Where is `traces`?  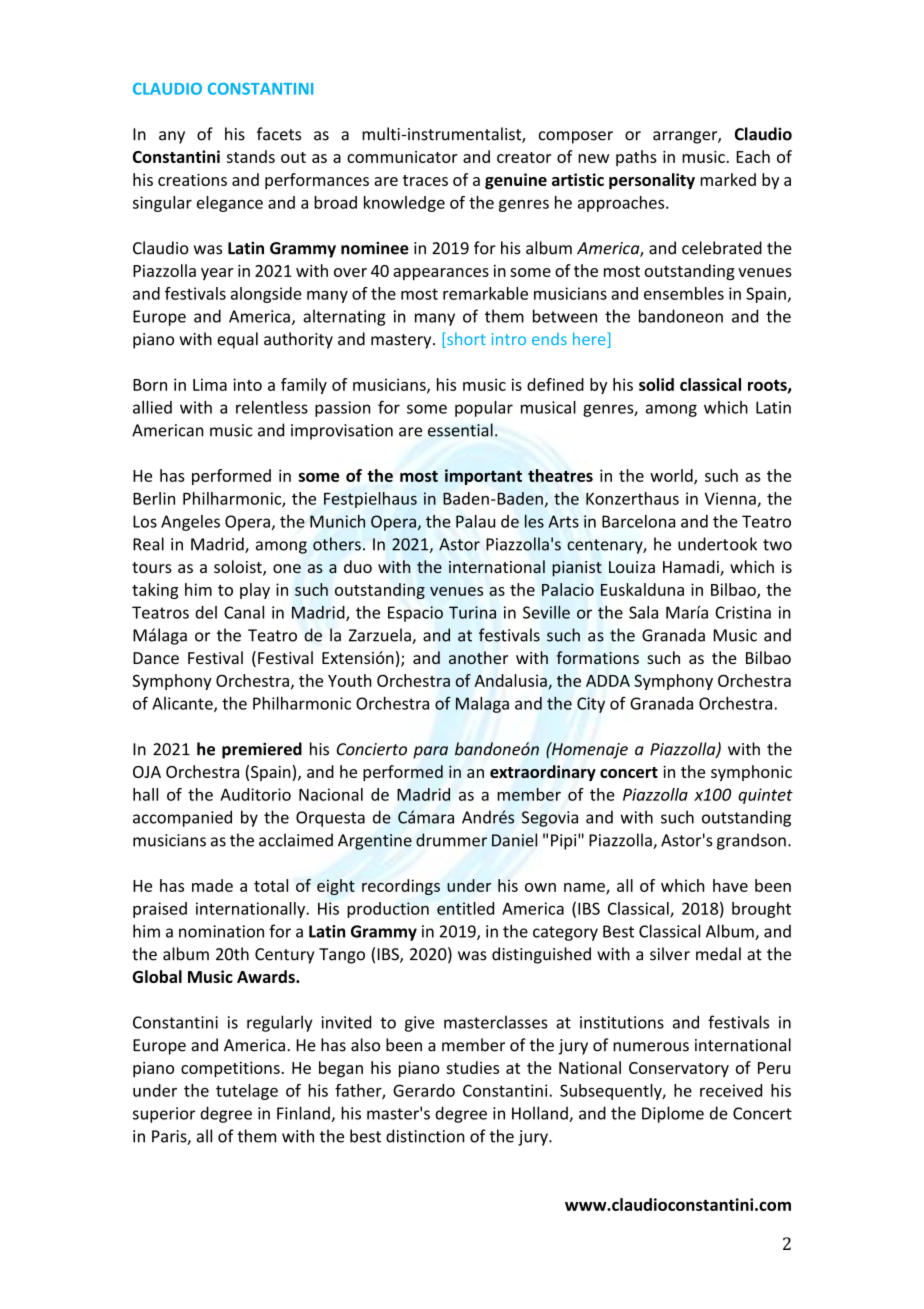 traces is located at coordinates (425, 180).
